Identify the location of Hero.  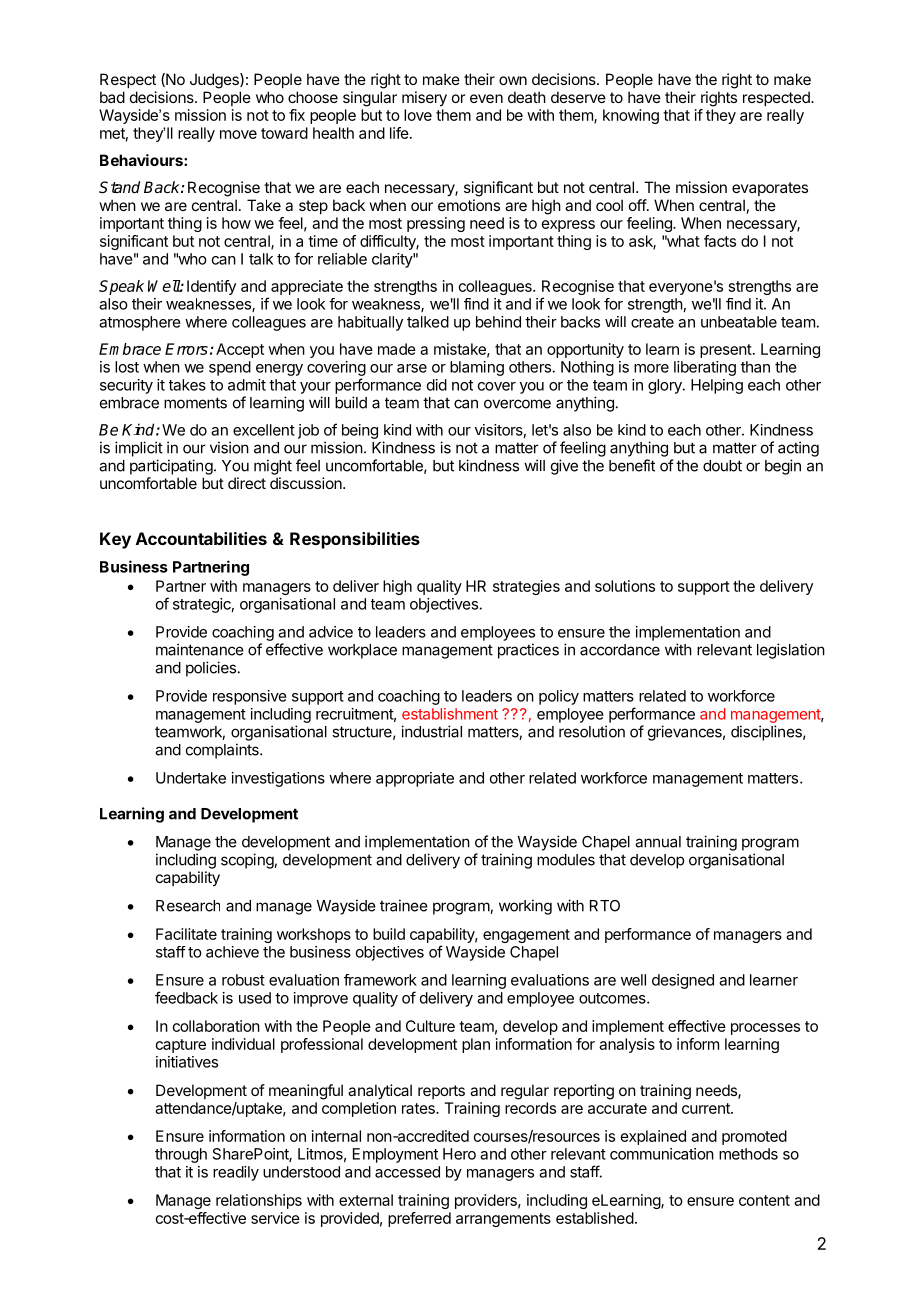
(459, 1154).
